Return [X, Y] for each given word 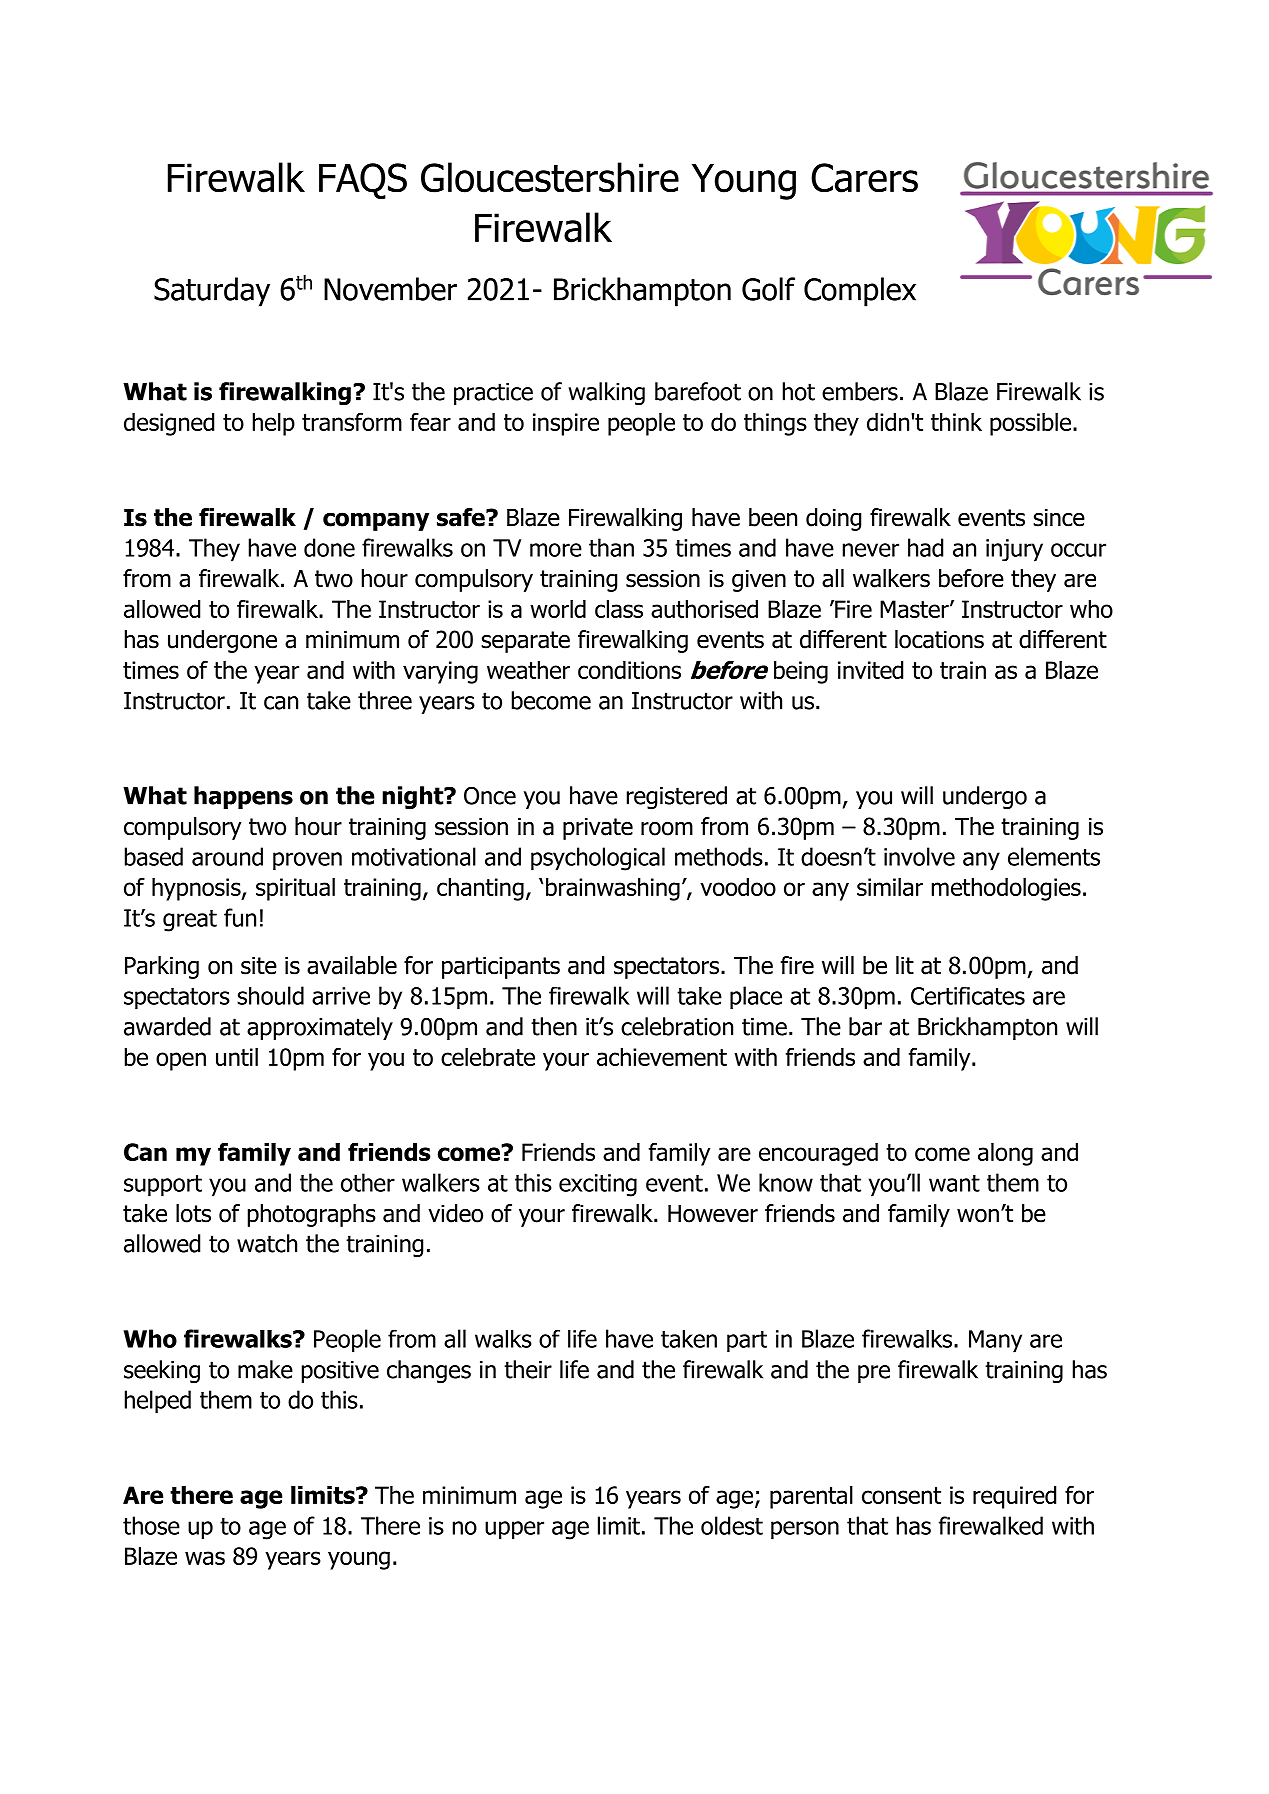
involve [919, 856]
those [151, 1525]
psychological [598, 859]
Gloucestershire [550, 177]
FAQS [363, 181]
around [227, 856]
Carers [864, 178]
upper [514, 1530]
